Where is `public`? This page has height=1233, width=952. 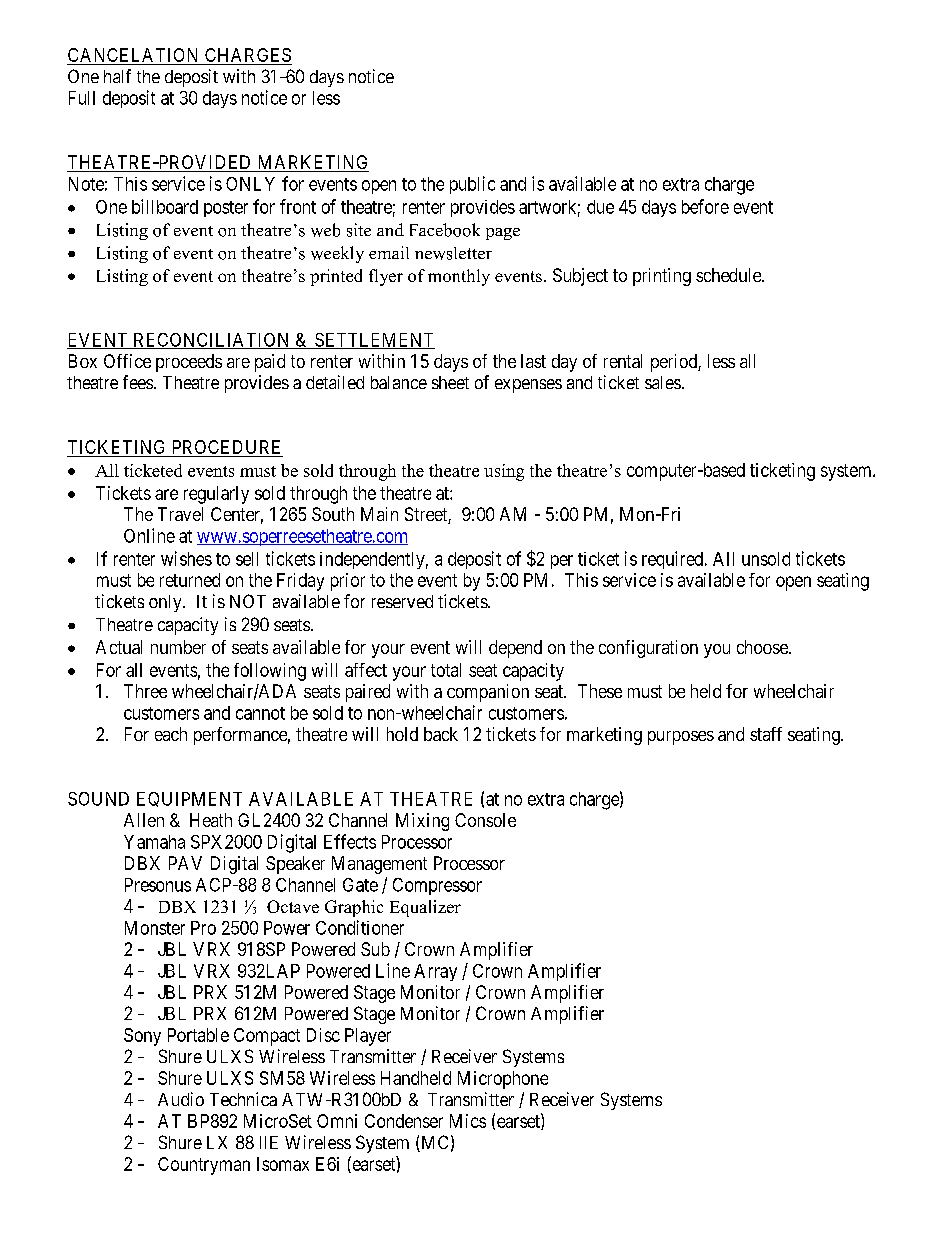 public is located at coordinates (472, 185).
